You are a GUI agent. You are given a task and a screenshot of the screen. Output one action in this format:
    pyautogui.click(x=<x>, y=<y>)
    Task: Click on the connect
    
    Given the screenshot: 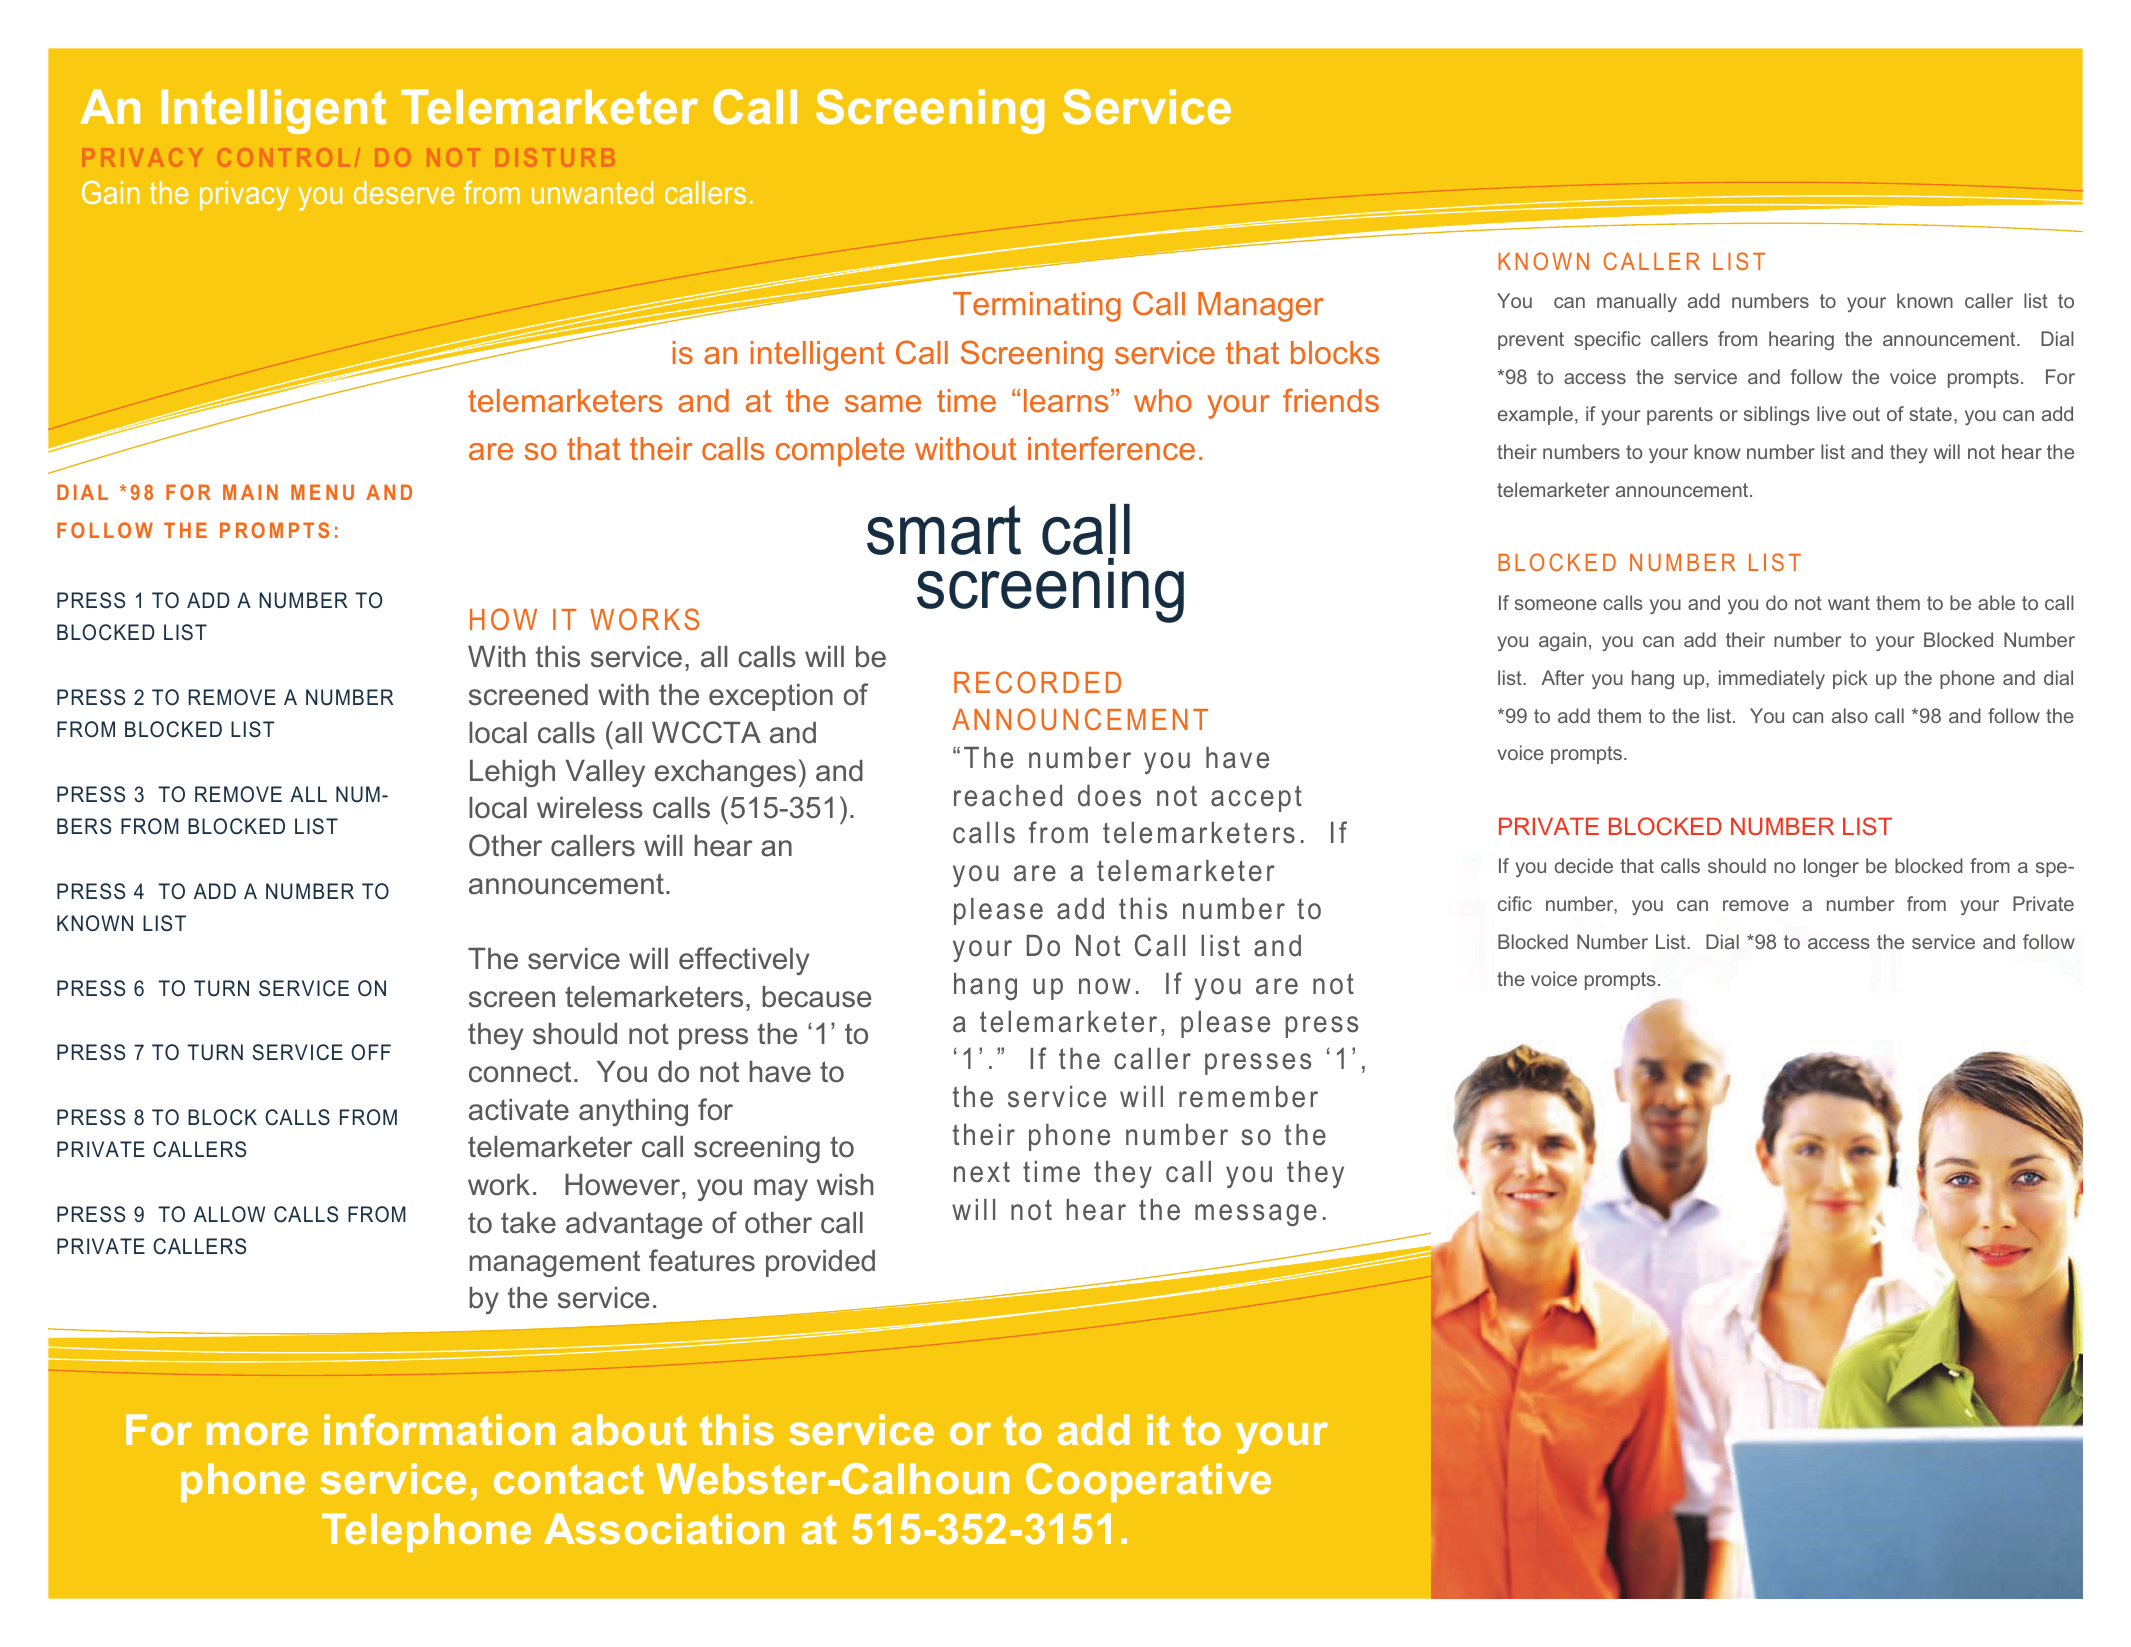 What is the action you would take?
    pyautogui.click(x=520, y=1072)
